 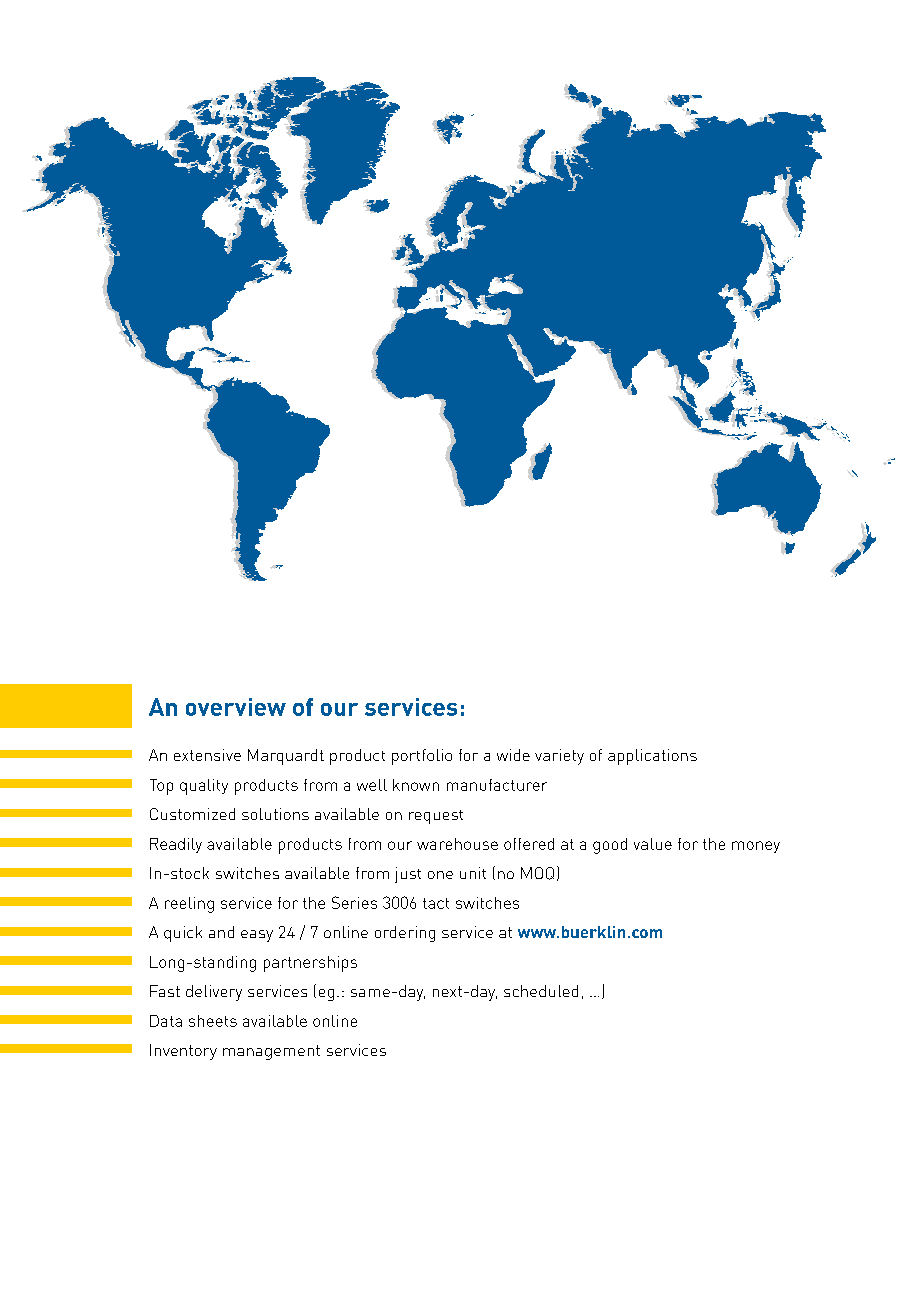 I want to click on management, so click(x=271, y=1052).
